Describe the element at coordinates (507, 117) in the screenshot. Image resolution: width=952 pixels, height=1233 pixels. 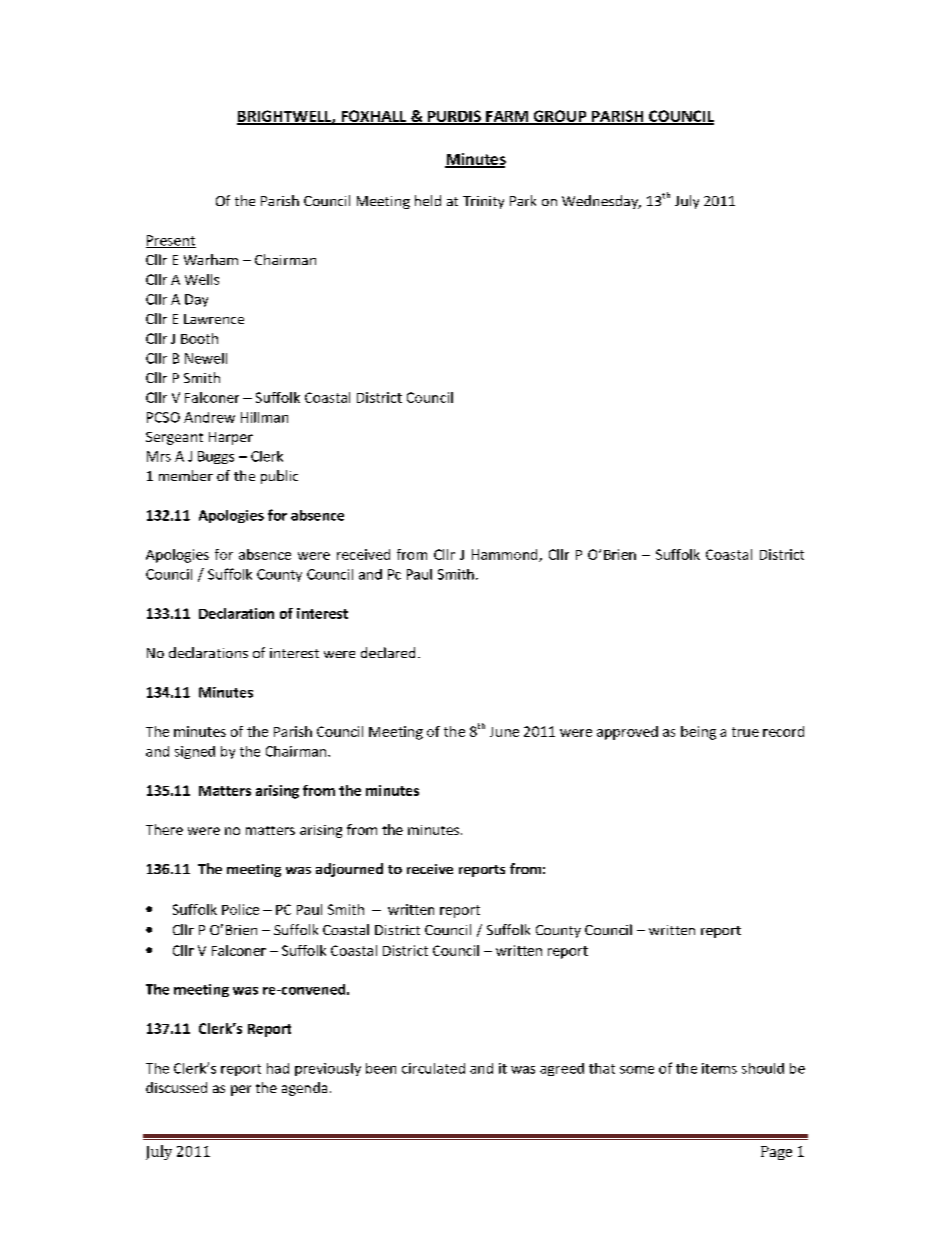
I see `FARM` at that location.
